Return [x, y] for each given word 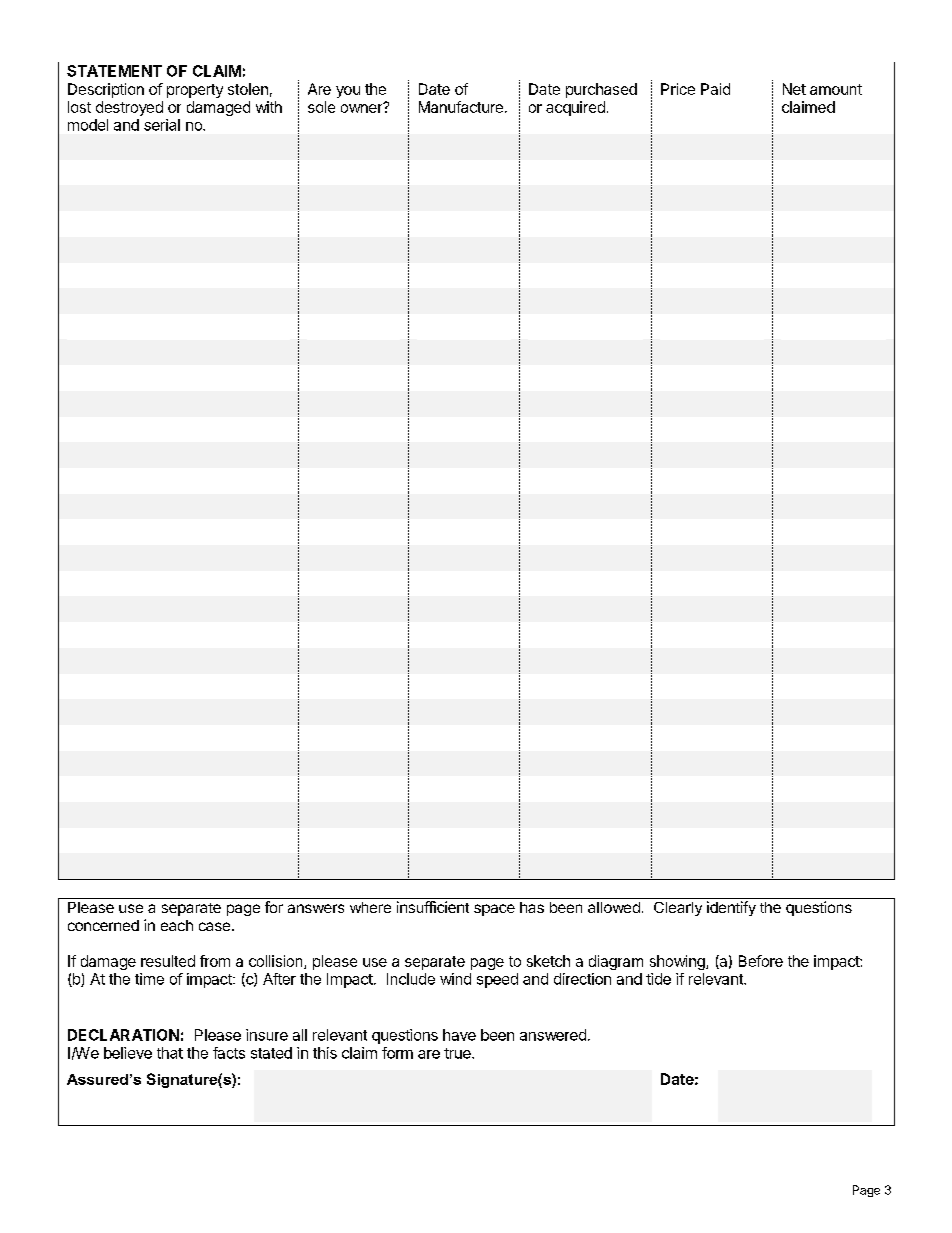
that [170, 1053]
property [195, 91]
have [459, 1035]
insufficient [433, 907]
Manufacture [461, 107]
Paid [715, 89]
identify [731, 908]
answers [316, 908]
